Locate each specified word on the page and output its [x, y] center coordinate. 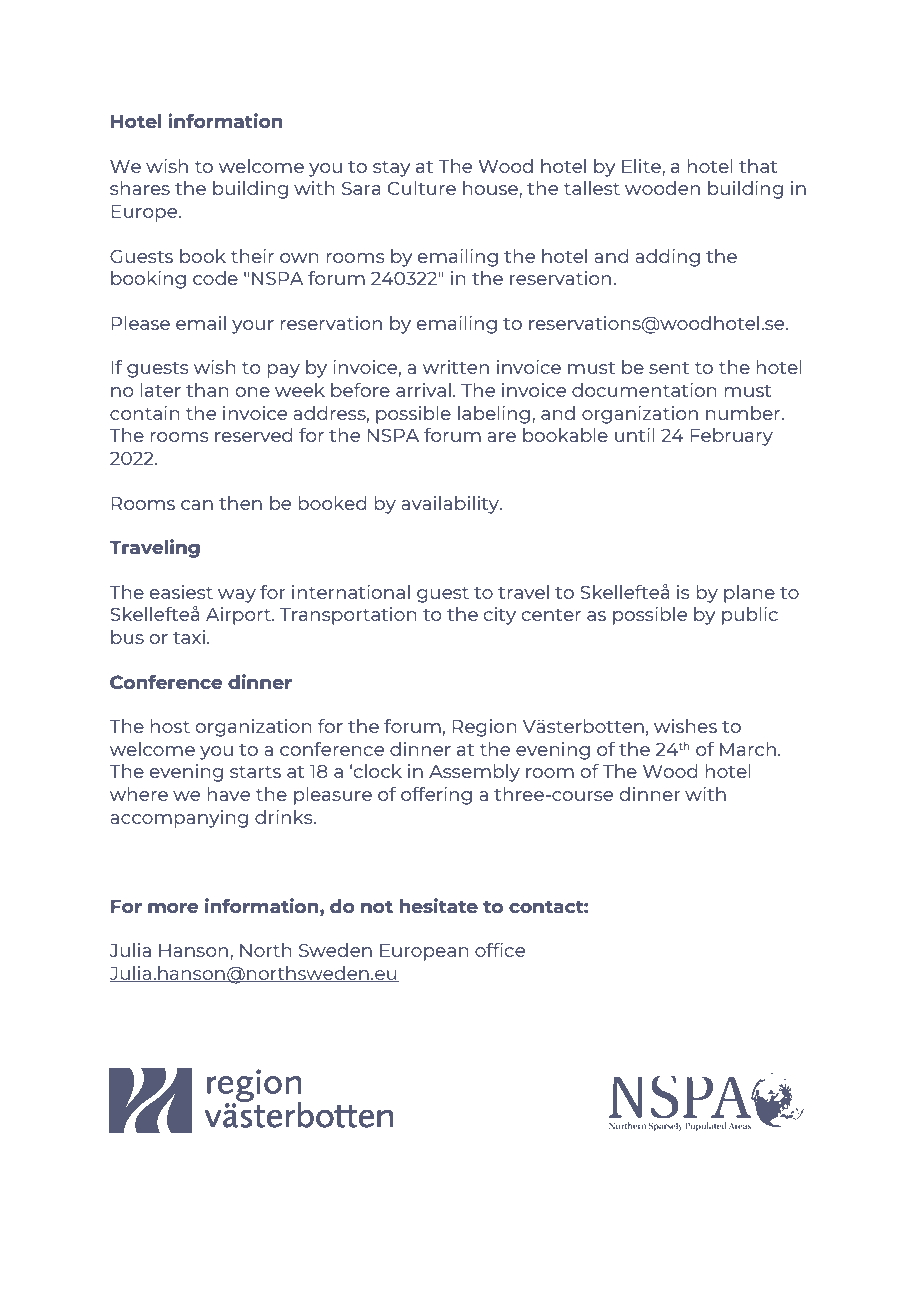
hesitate [439, 905]
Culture [422, 188]
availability [451, 505]
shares [140, 188]
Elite [642, 166]
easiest [181, 592]
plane [749, 594]
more [173, 908]
